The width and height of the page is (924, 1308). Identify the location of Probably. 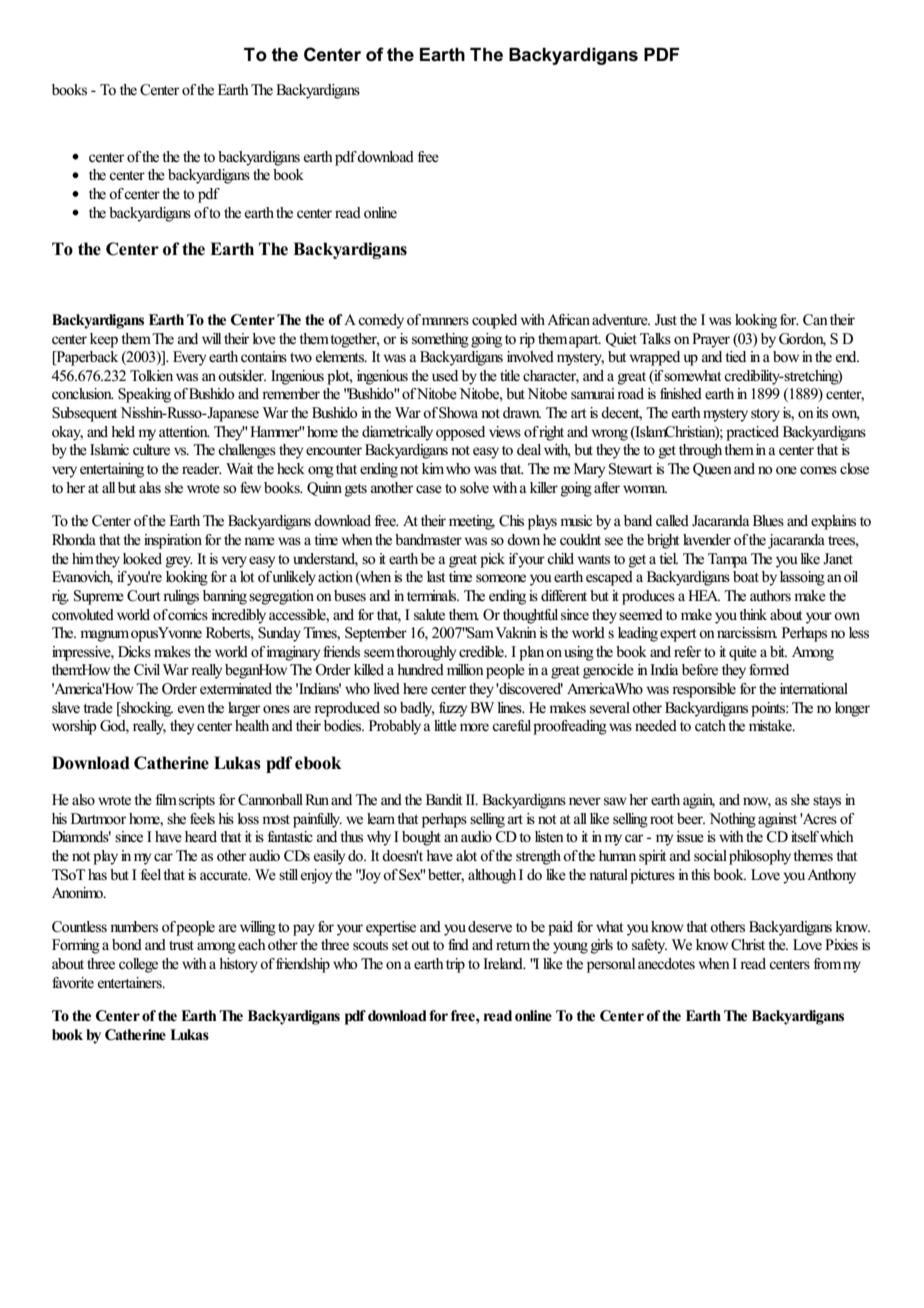
(395, 727).
